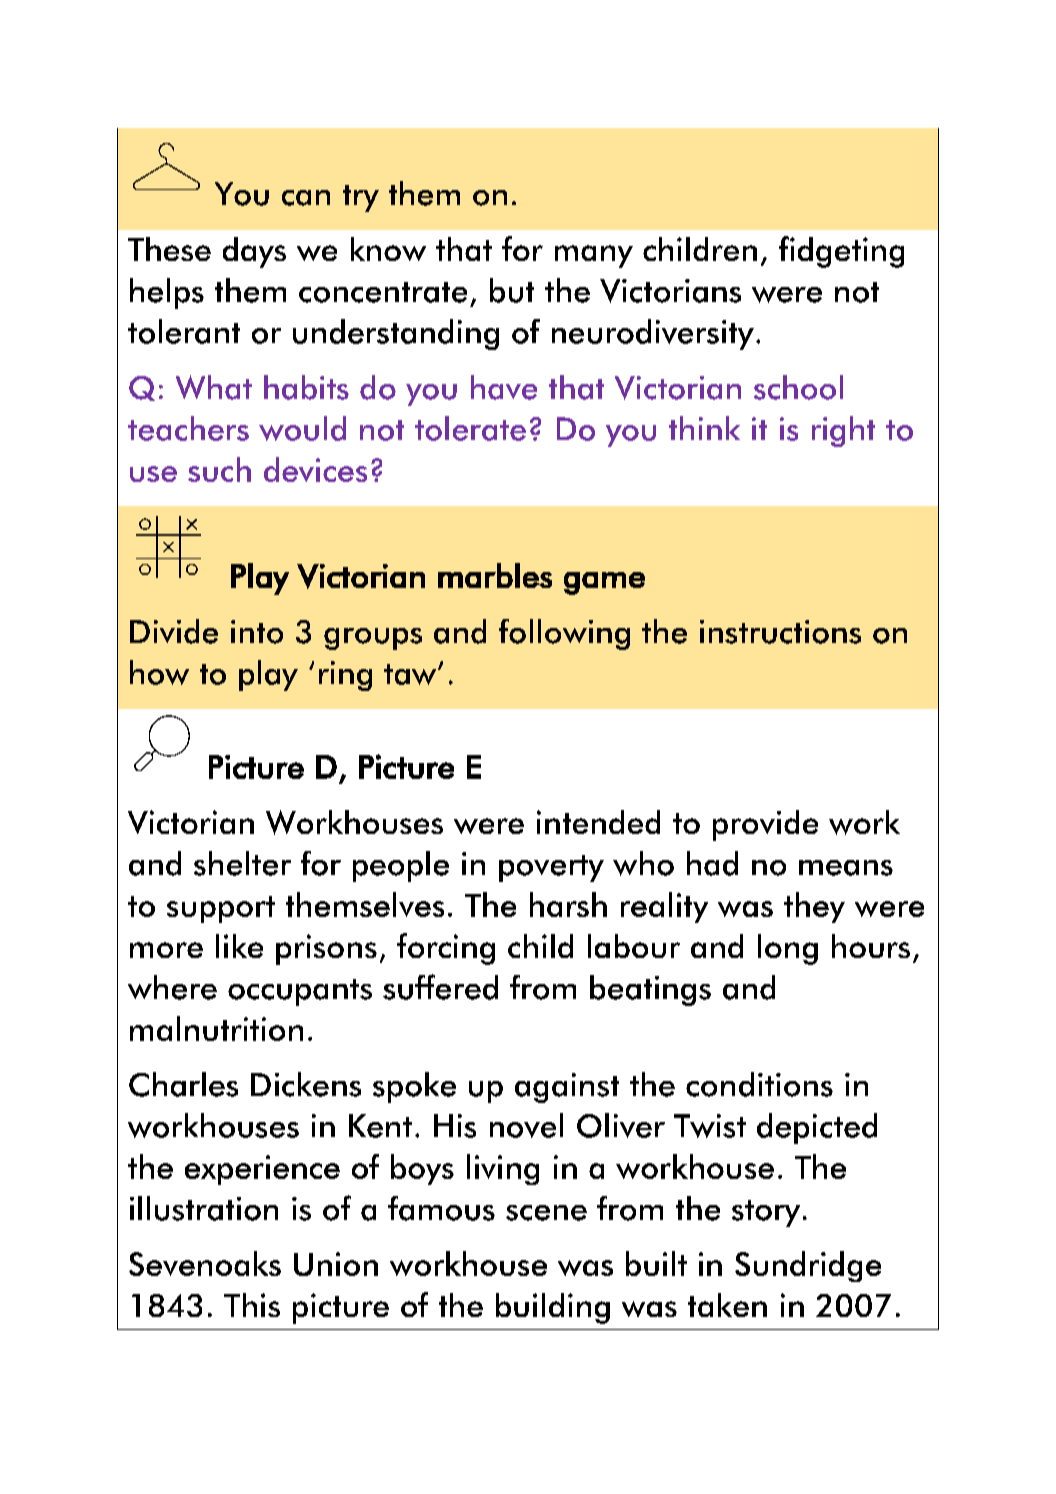 This image has height=1494, width=1056. What do you see at coordinates (512, 290) in the image?
I see `but` at bounding box center [512, 290].
